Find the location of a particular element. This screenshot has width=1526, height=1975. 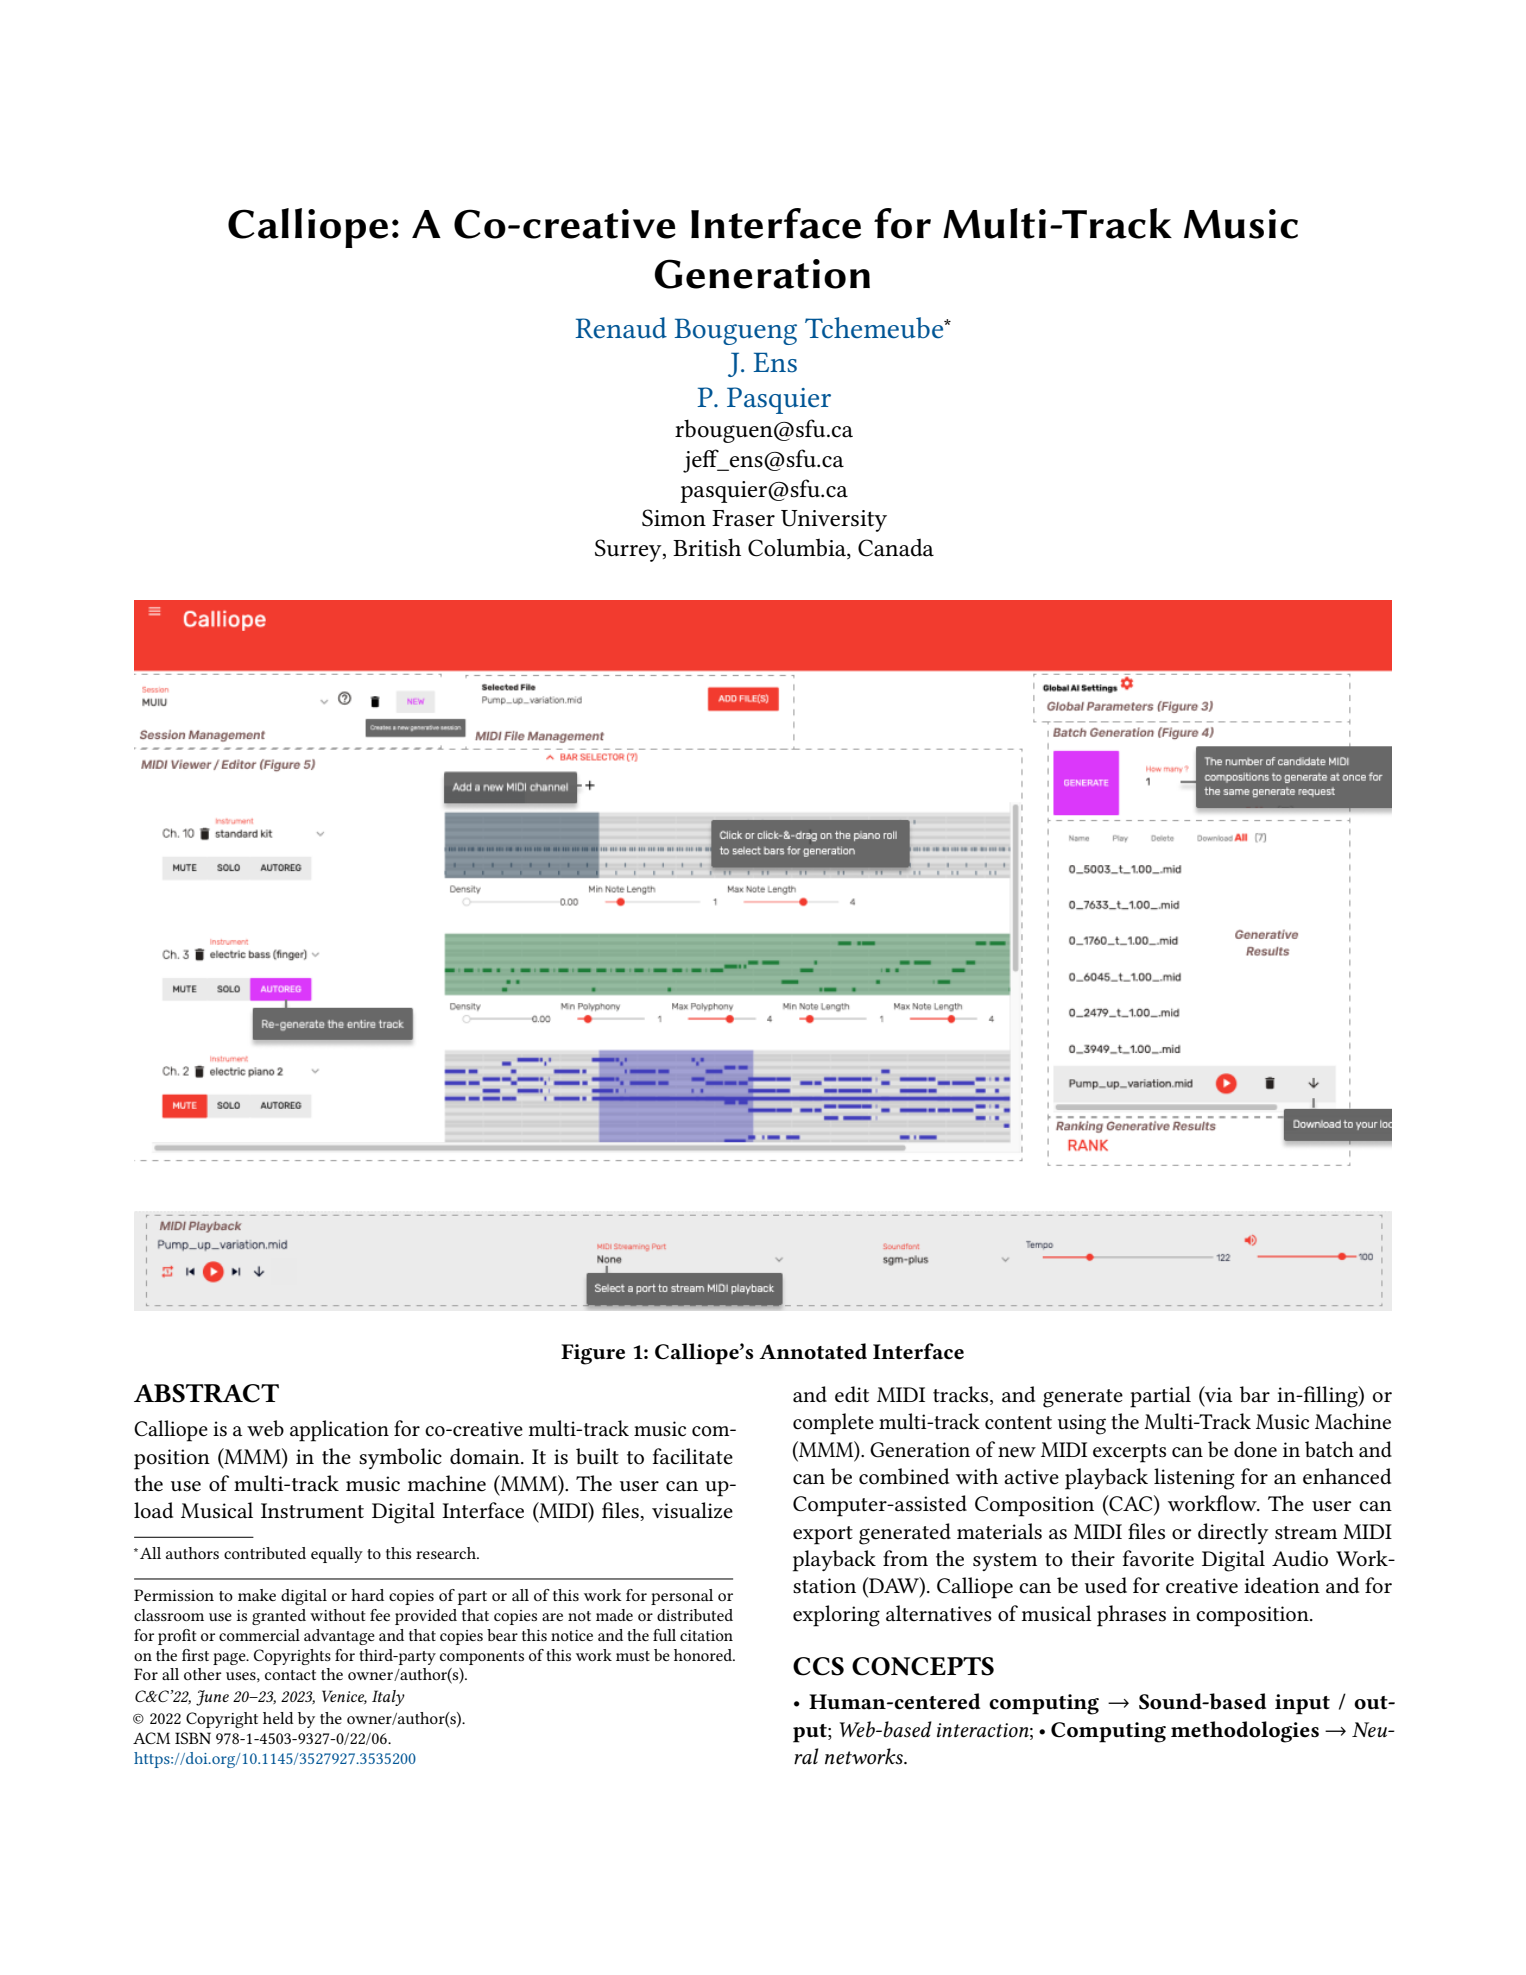

listening is located at coordinates (1194, 1479).
